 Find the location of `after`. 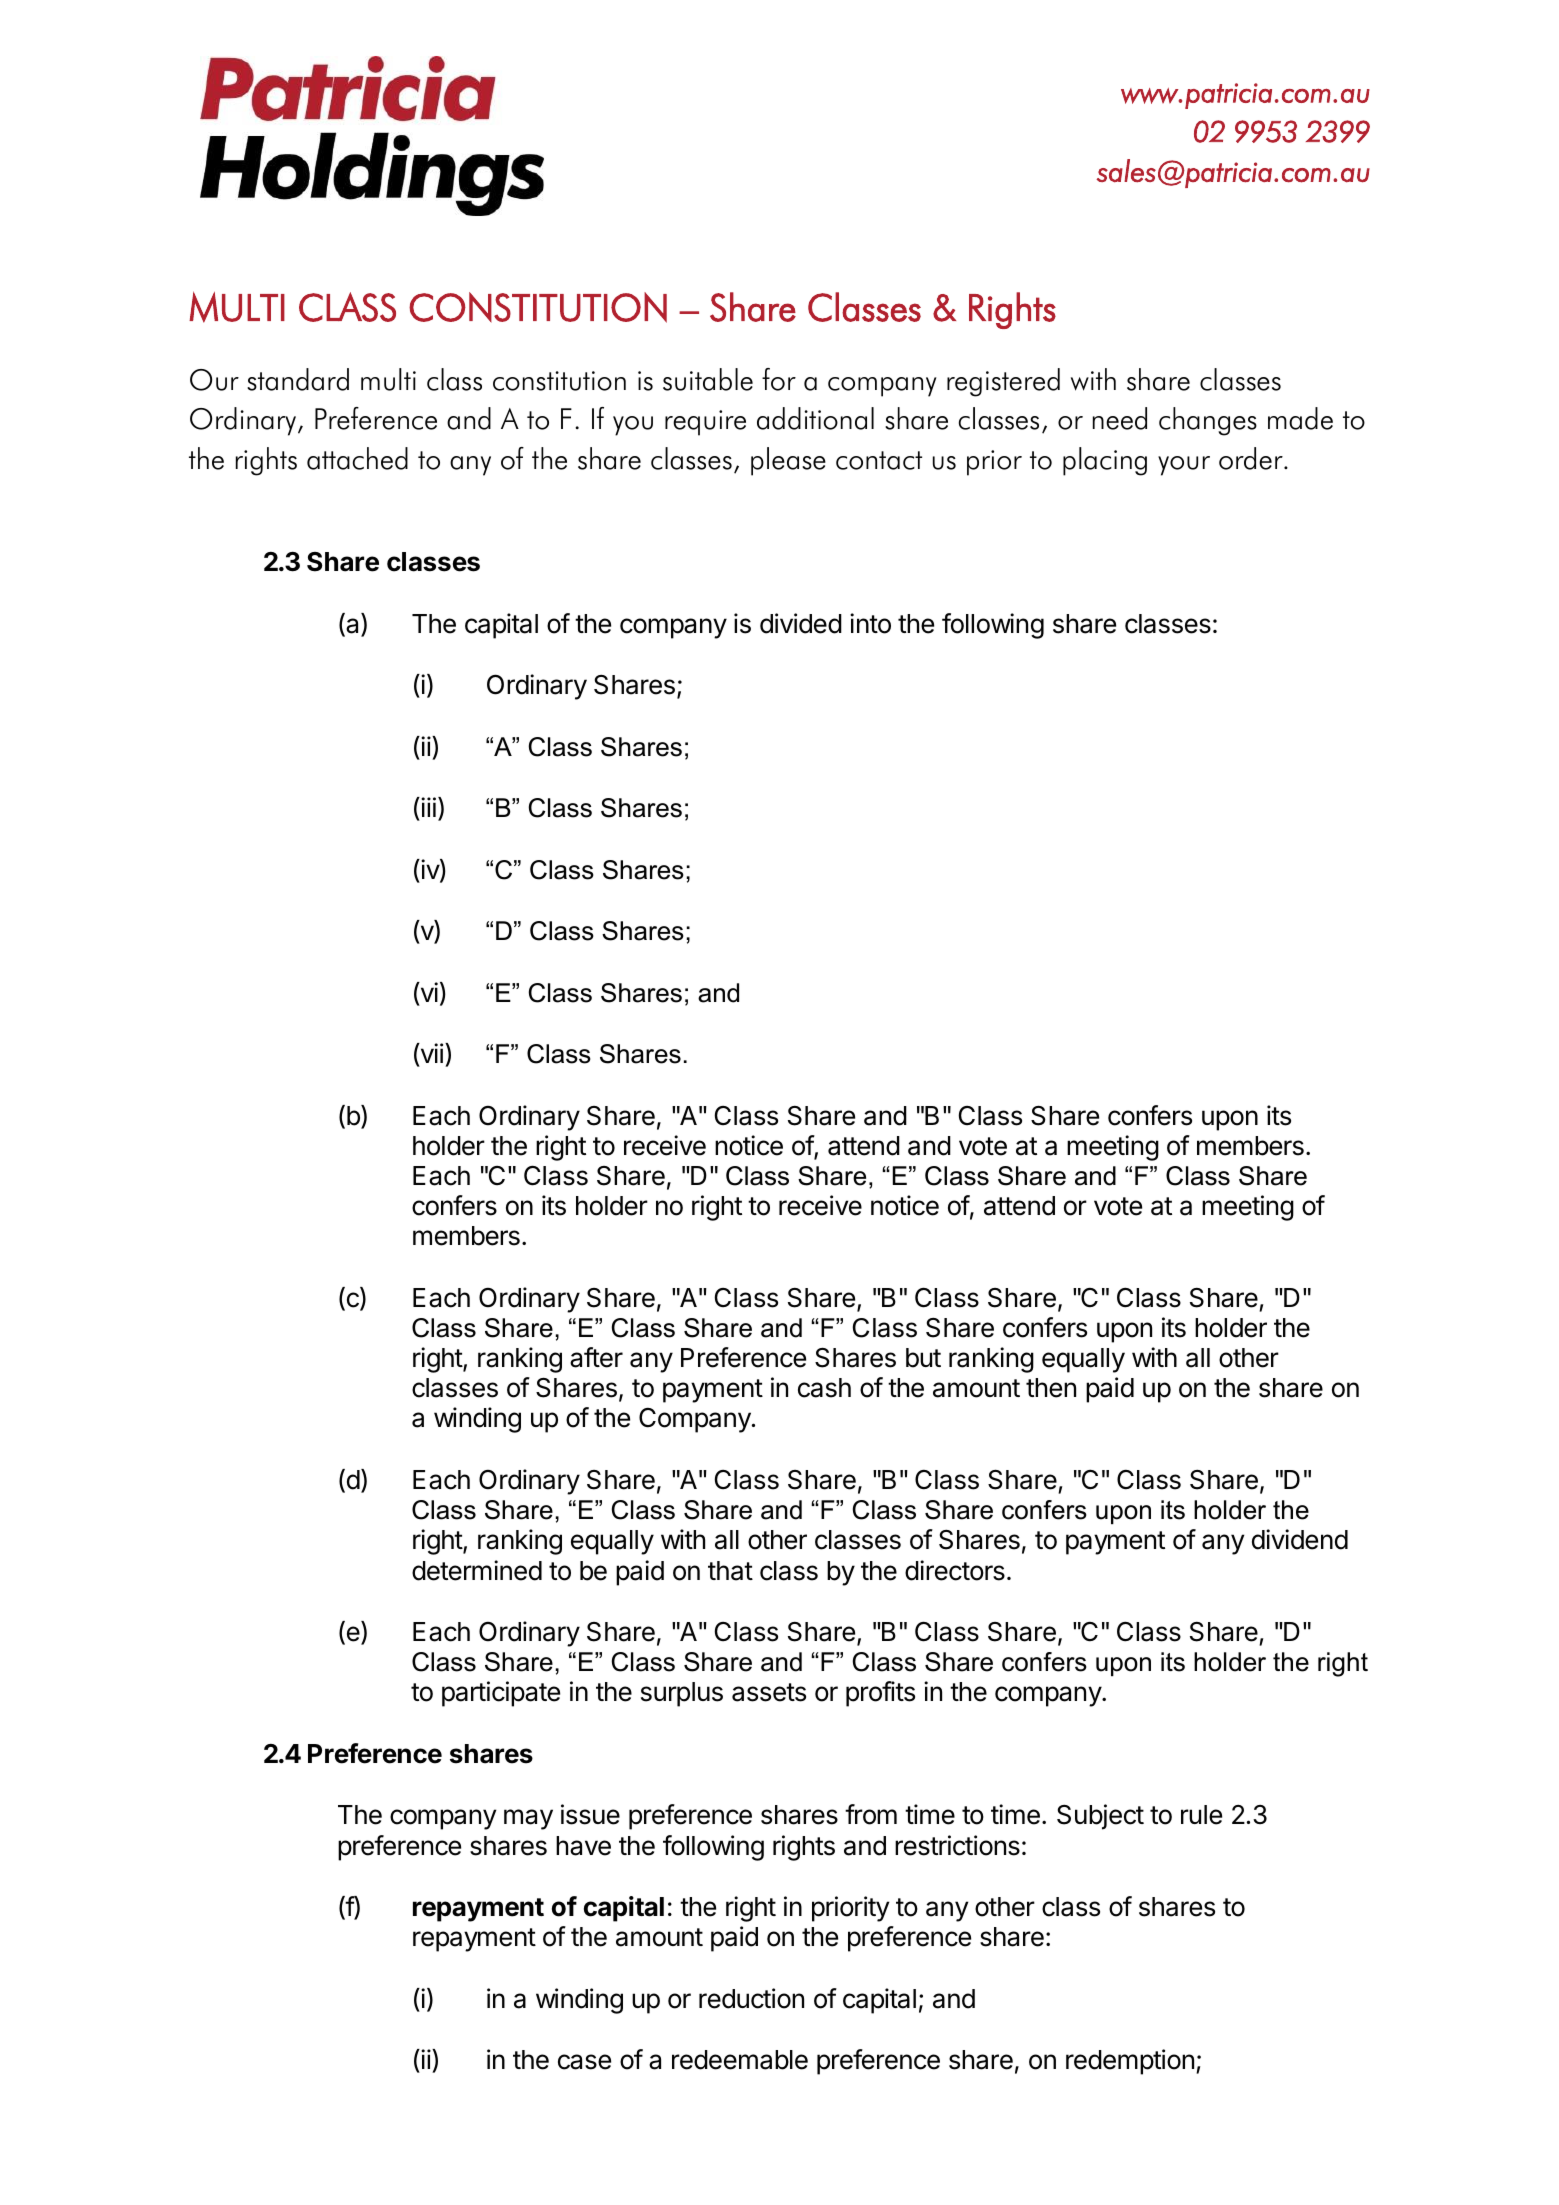

after is located at coordinates (596, 1357).
